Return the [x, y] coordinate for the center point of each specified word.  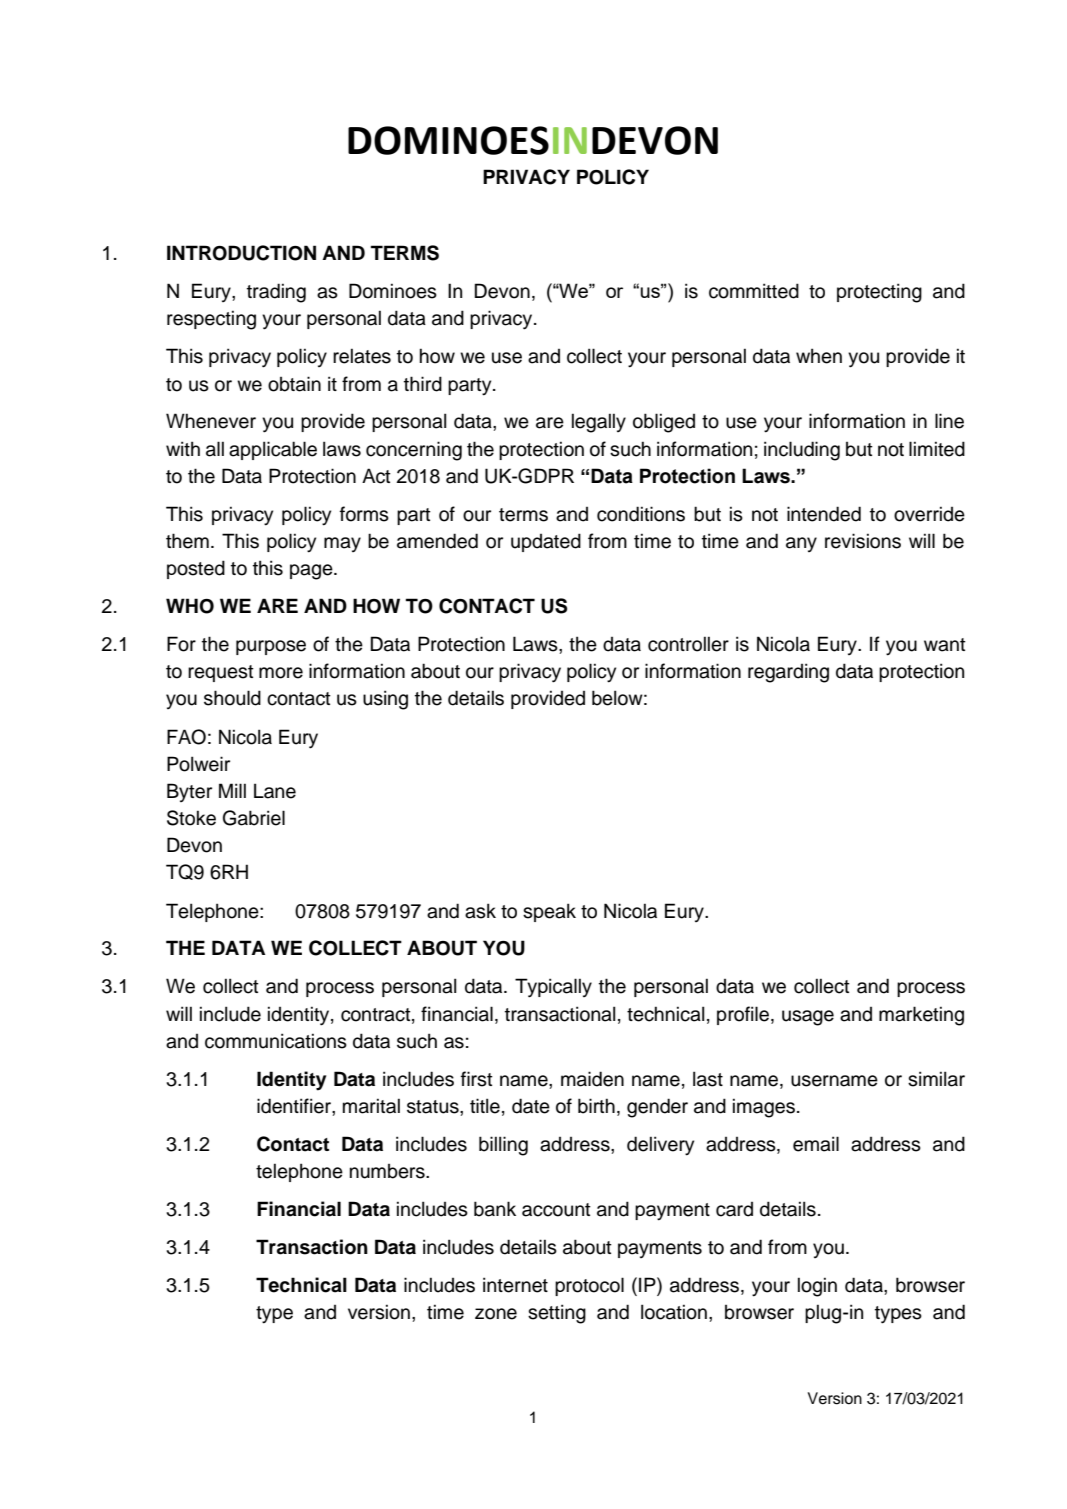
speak [549, 912]
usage [808, 1018]
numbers [388, 1171]
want [945, 645]
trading [276, 293]
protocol [589, 1286]
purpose [271, 647]
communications [276, 1041]
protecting [879, 293]
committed [754, 291]
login [817, 1287]
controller [688, 644]
